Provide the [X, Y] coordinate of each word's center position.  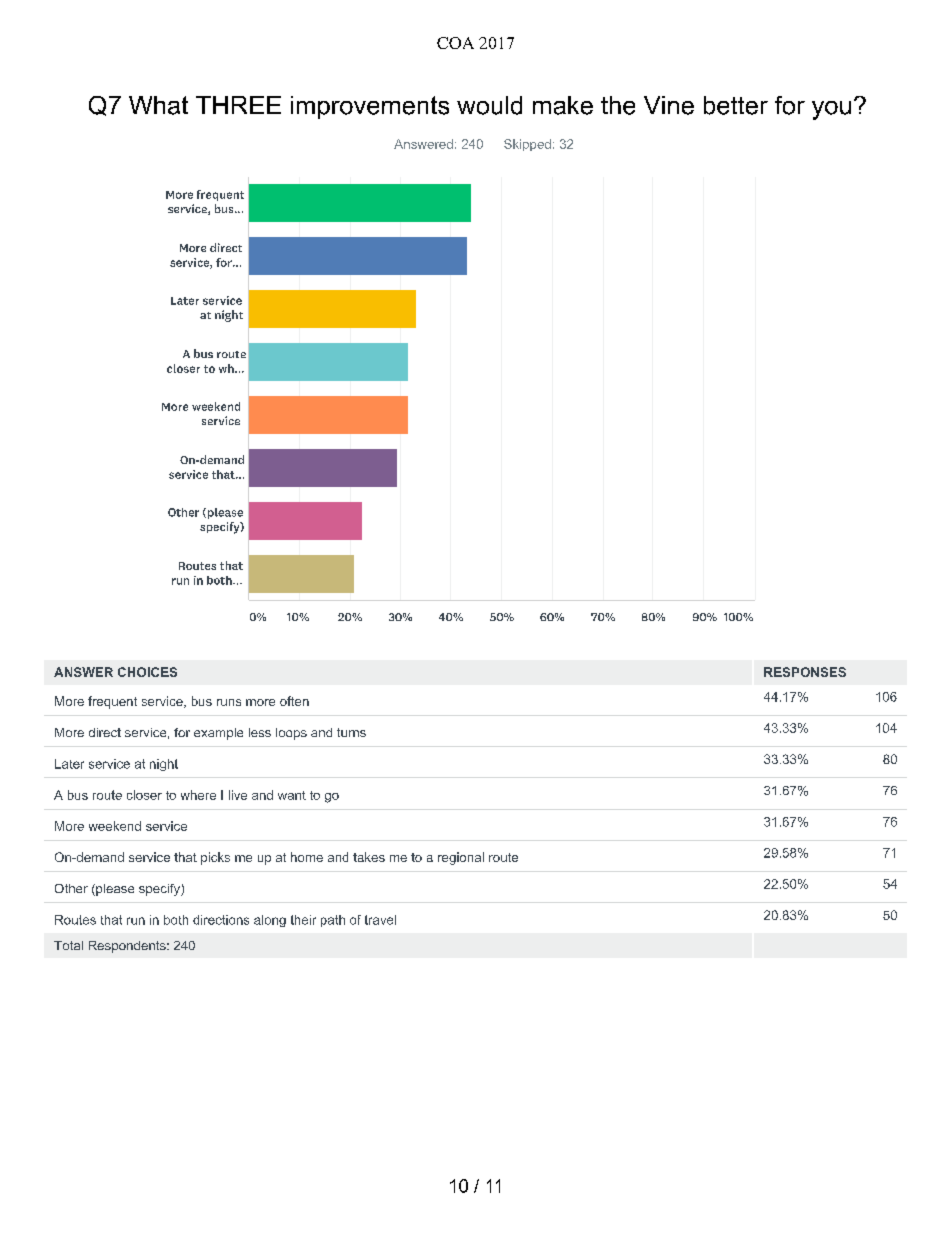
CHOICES [147, 672]
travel [380, 920]
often [294, 701]
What [158, 105]
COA [455, 43]
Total [68, 945]
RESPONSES [805, 672]
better [736, 105]
